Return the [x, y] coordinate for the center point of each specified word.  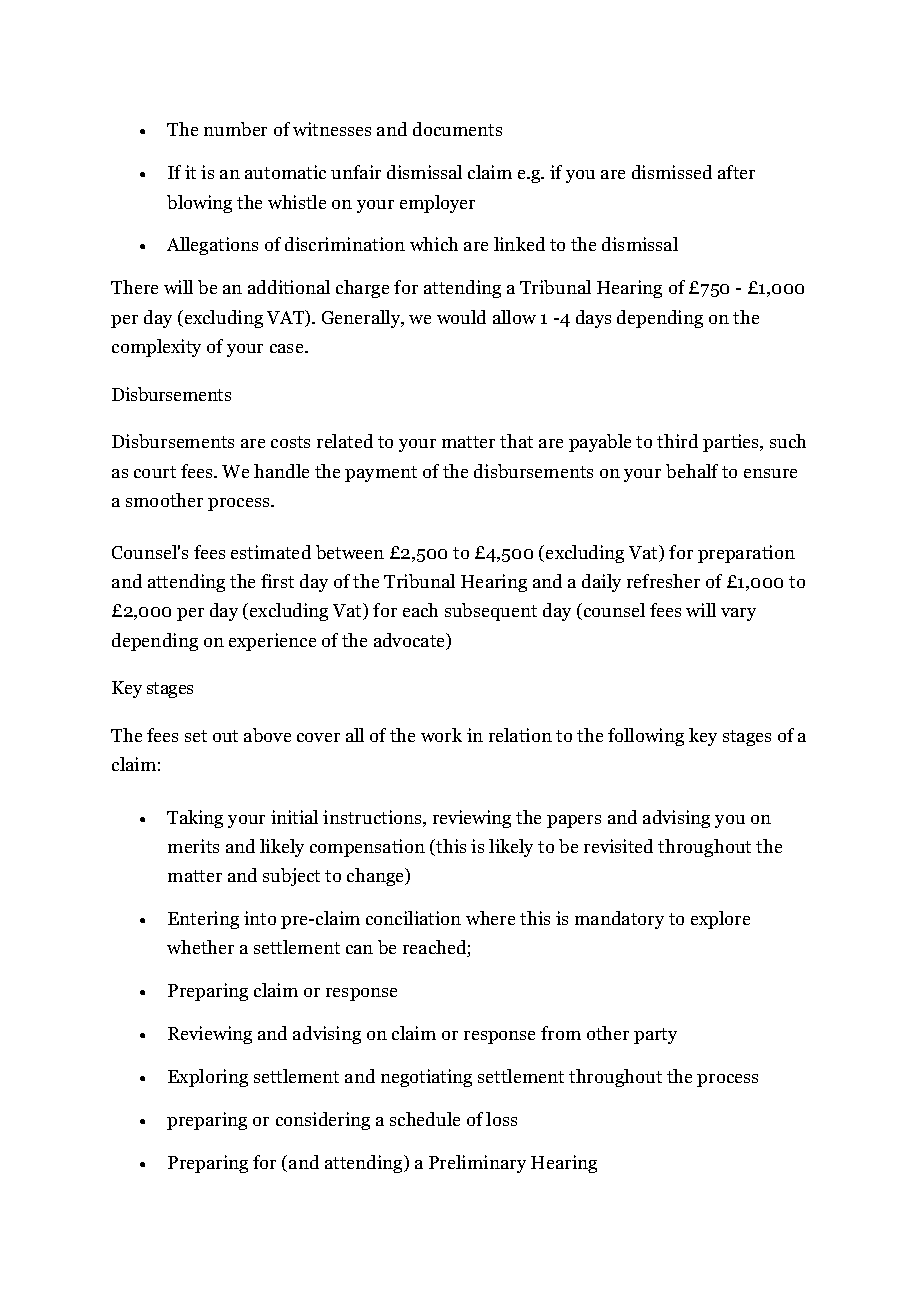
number [235, 129]
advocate [411, 641]
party [655, 1036]
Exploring [208, 1078]
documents [457, 129]
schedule [425, 1119]
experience [272, 642]
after [736, 172]
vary [738, 614]
